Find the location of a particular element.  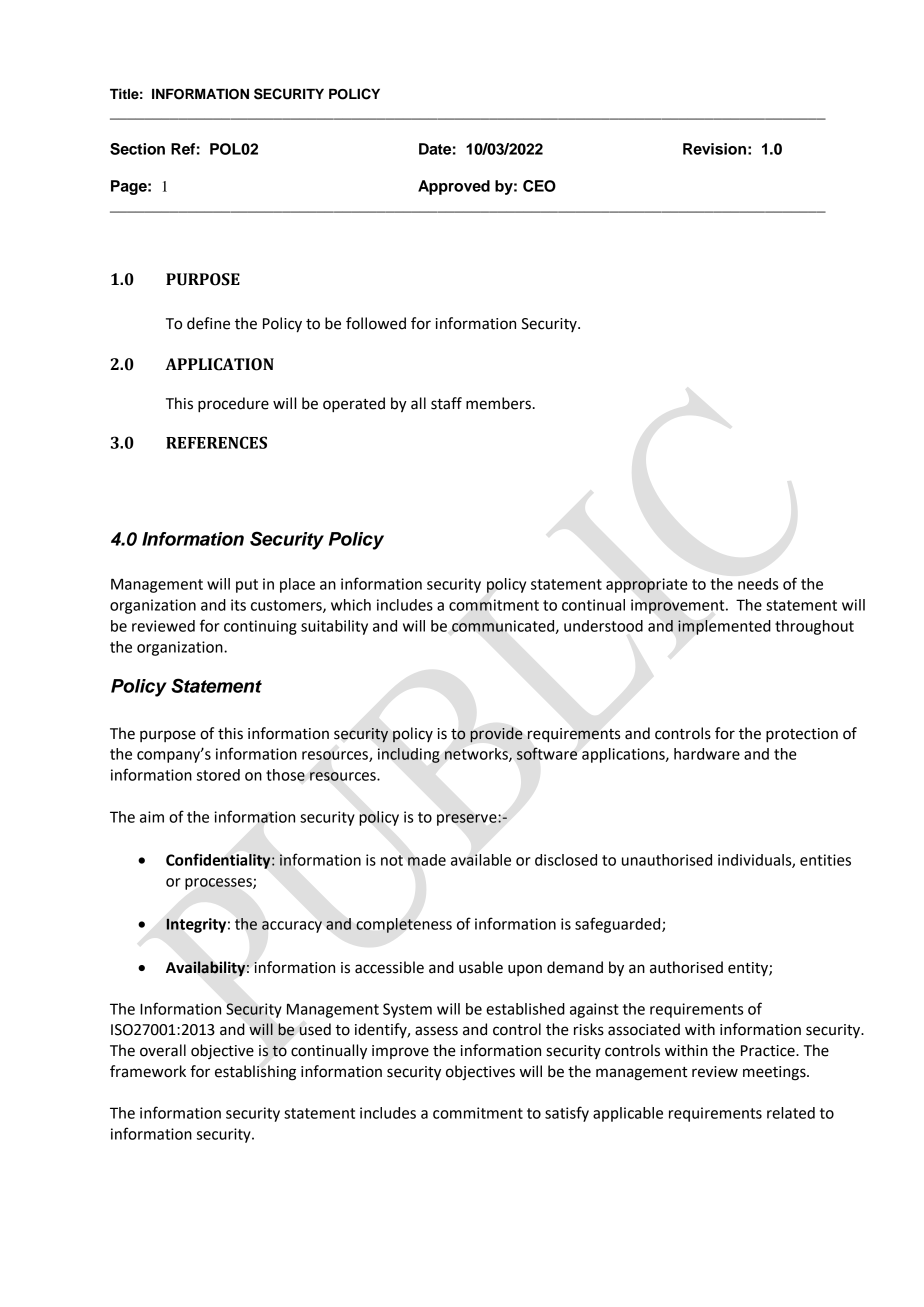

needs is located at coordinates (758, 584).
